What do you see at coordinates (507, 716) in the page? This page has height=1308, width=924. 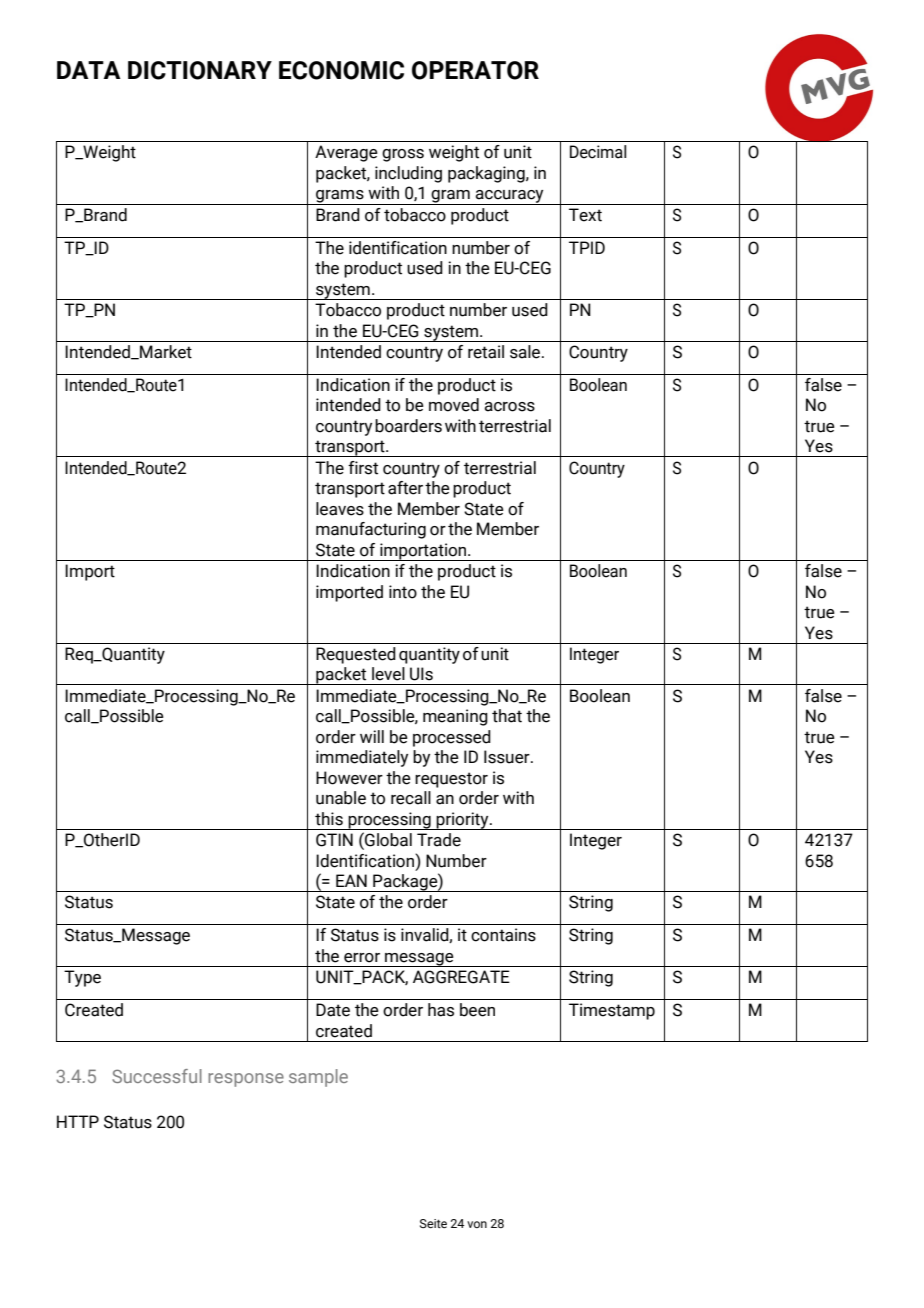 I see `that` at bounding box center [507, 716].
